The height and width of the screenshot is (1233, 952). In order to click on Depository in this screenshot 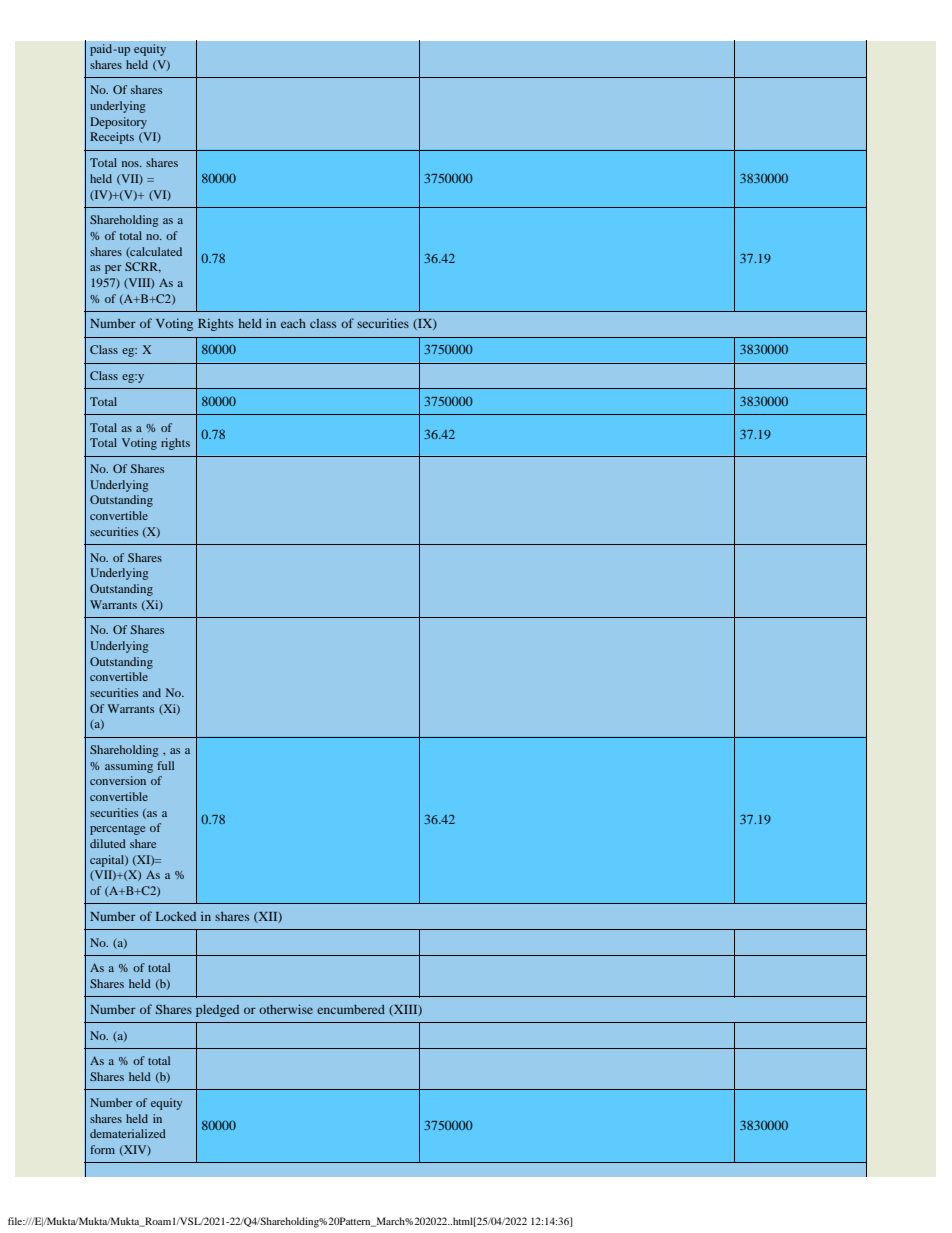, I will do `click(118, 123)`.
